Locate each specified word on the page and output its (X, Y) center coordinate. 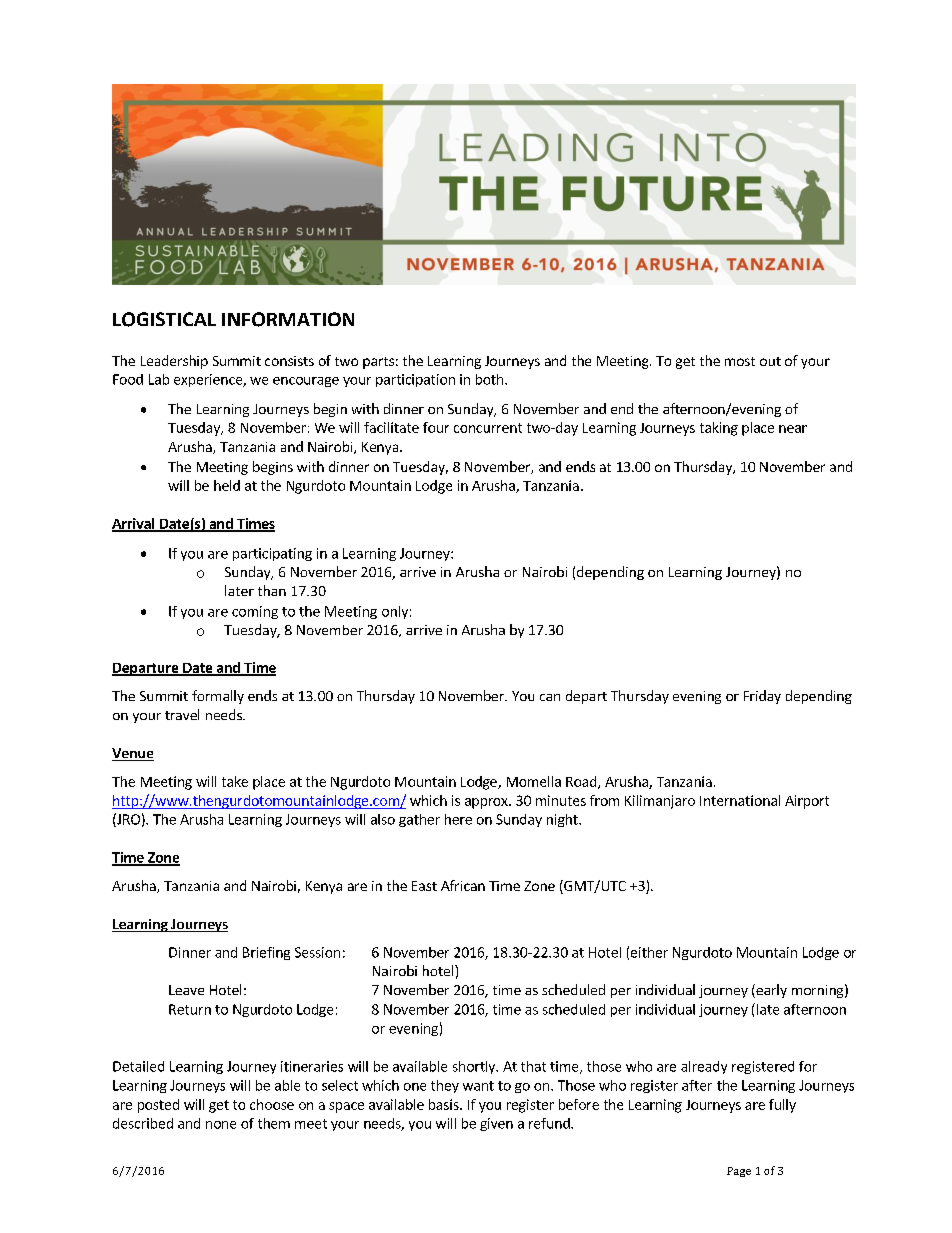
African (463, 885)
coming (255, 612)
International (740, 800)
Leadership (174, 362)
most (740, 361)
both (491, 379)
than (272, 590)
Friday (762, 697)
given (496, 1124)
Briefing (266, 953)
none (221, 1125)
